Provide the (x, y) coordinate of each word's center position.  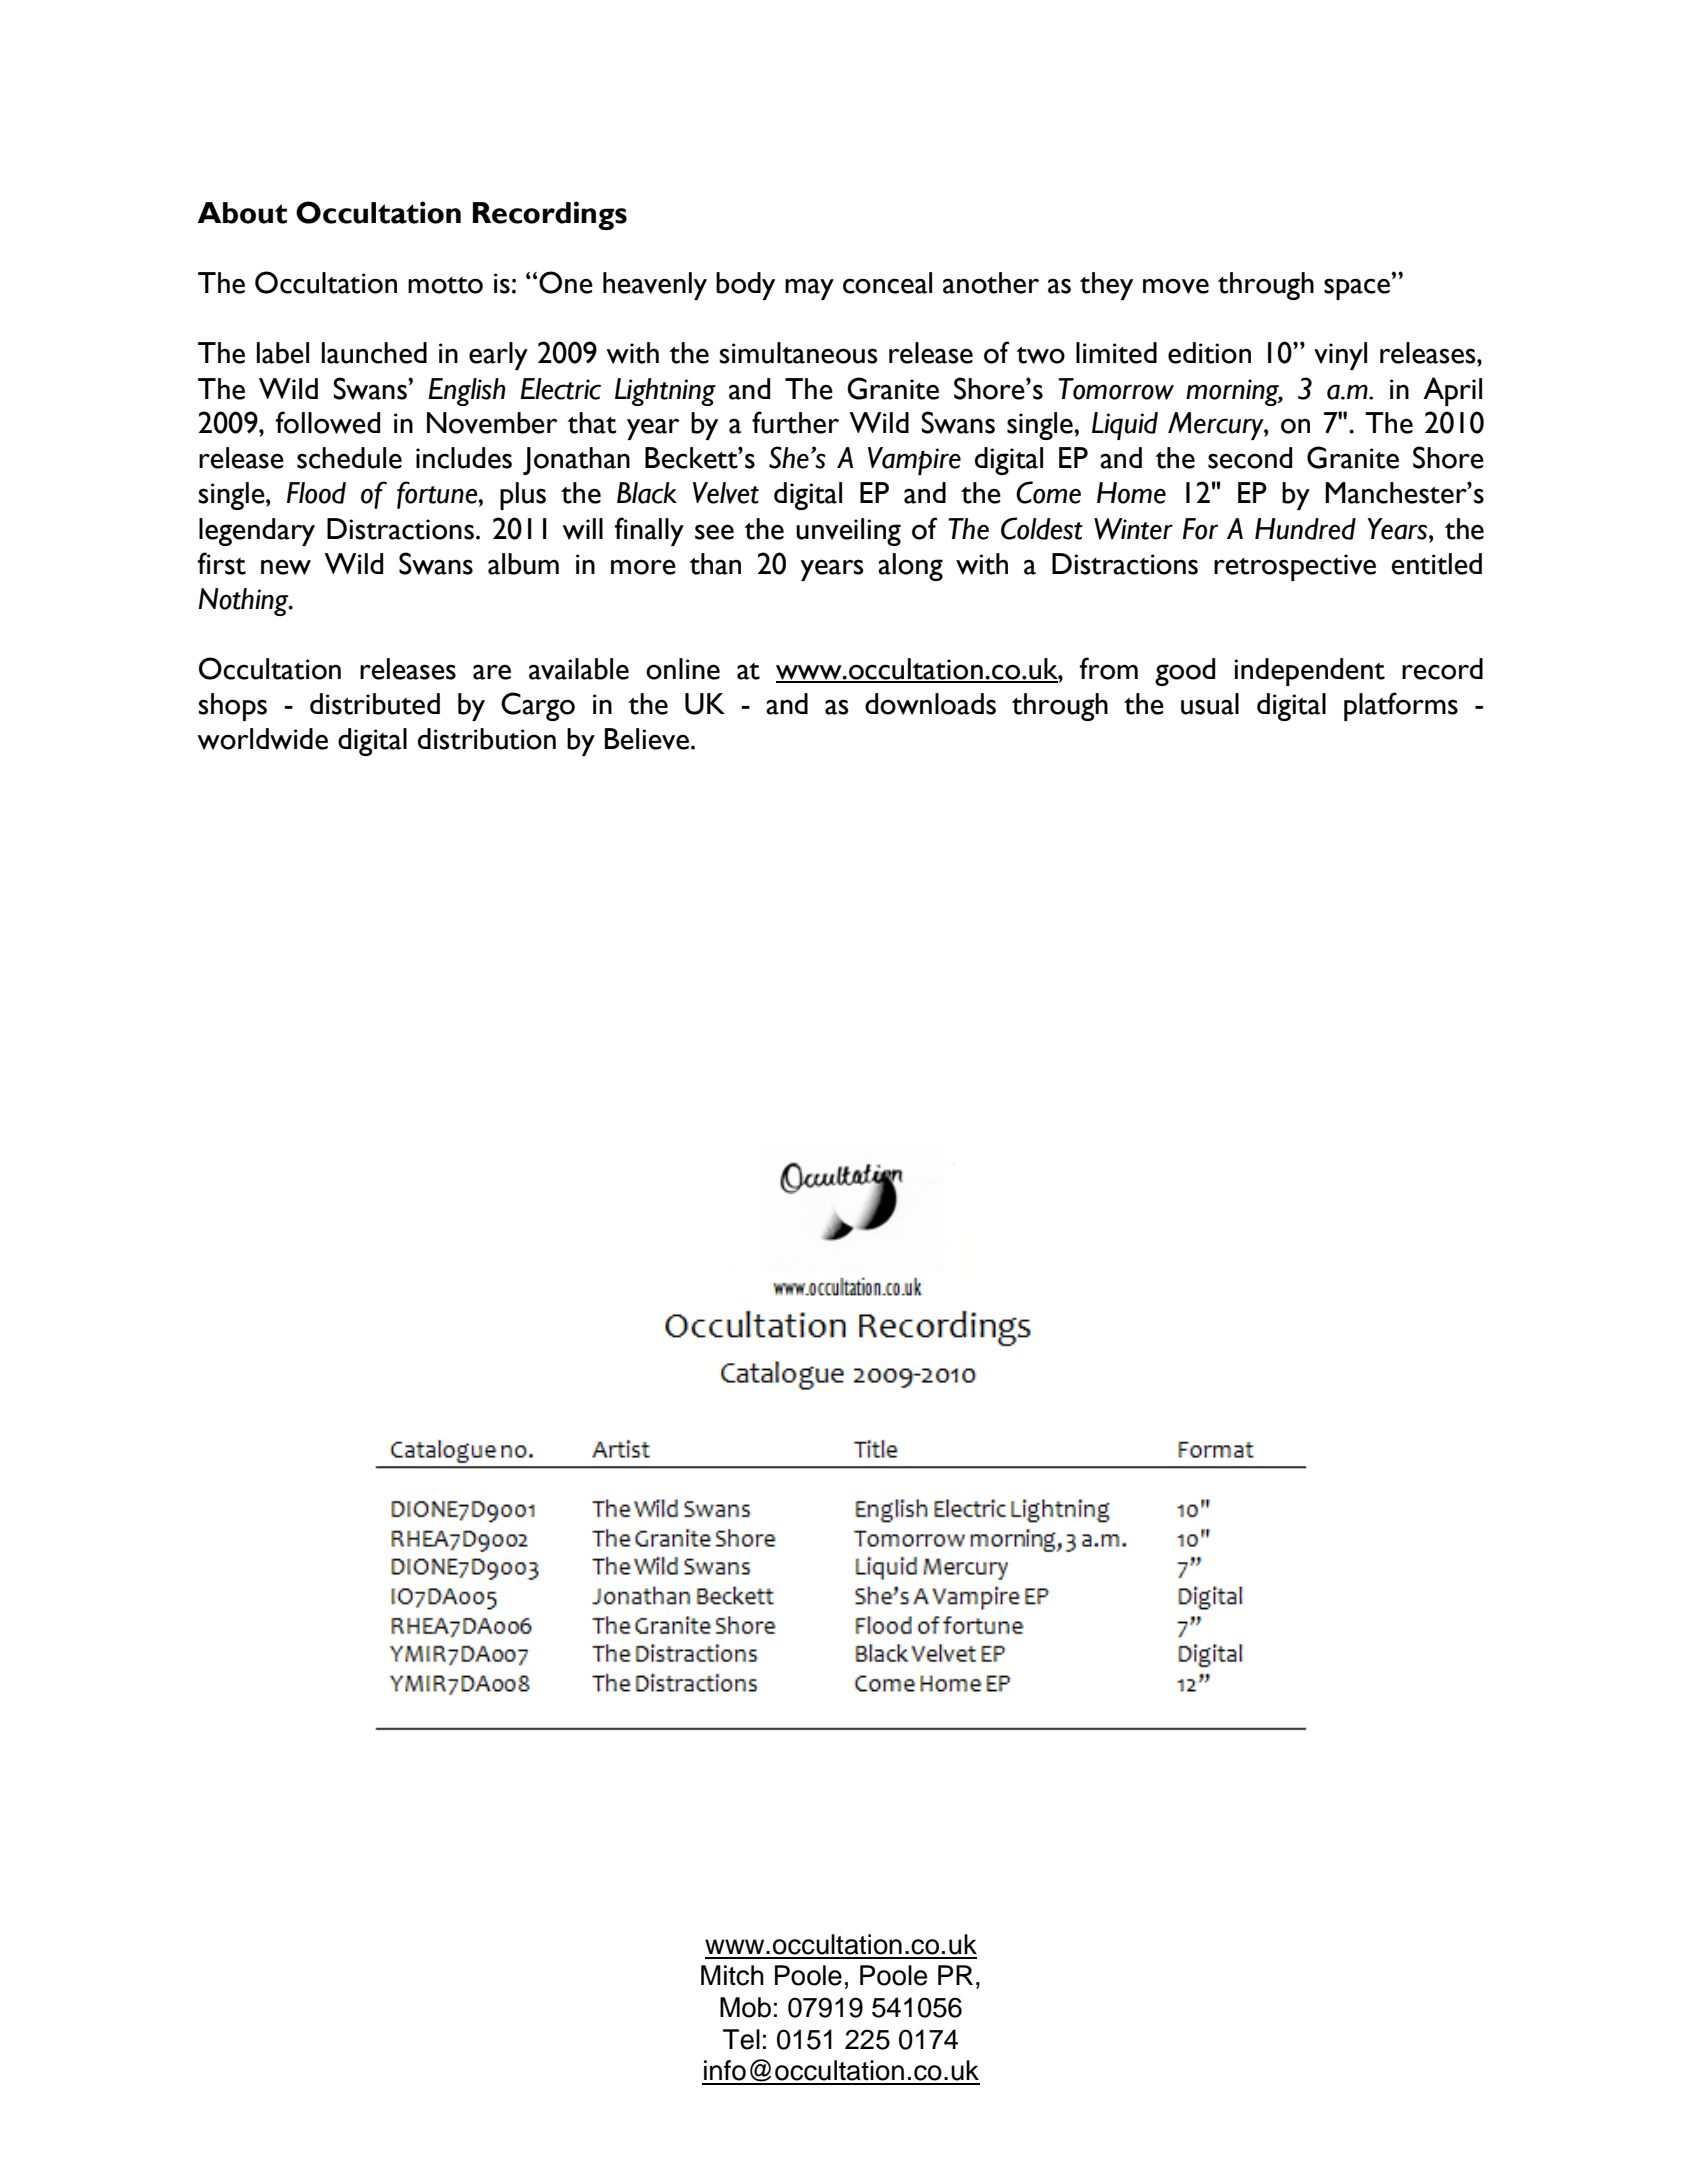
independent (1309, 672)
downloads (930, 704)
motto (445, 285)
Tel (741, 2039)
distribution (487, 739)
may (809, 289)
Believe (647, 739)
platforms (1401, 706)
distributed (375, 704)
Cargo (538, 706)
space (1357, 289)
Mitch (732, 1975)
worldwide (262, 739)
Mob (745, 2007)
